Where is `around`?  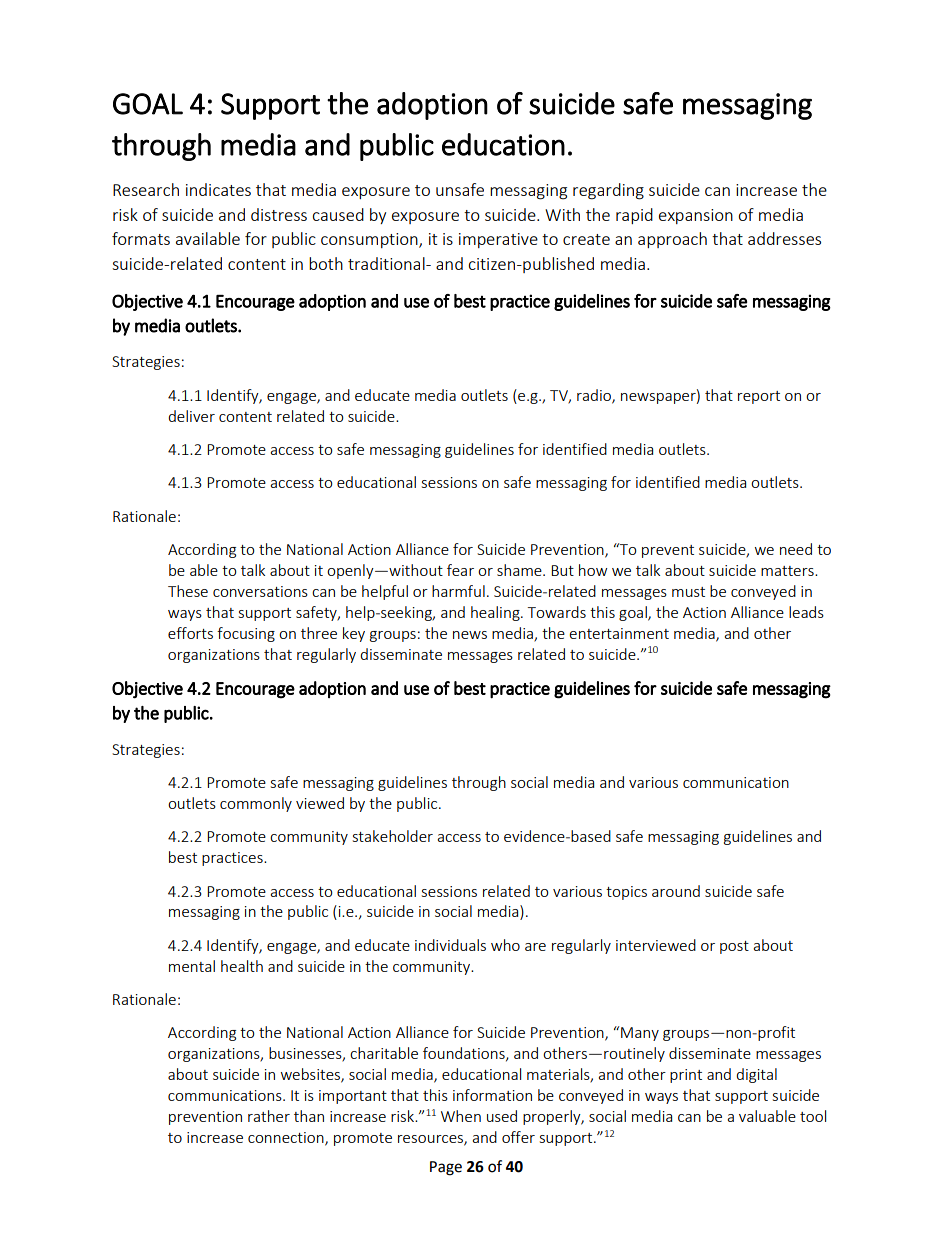
around is located at coordinates (676, 891).
